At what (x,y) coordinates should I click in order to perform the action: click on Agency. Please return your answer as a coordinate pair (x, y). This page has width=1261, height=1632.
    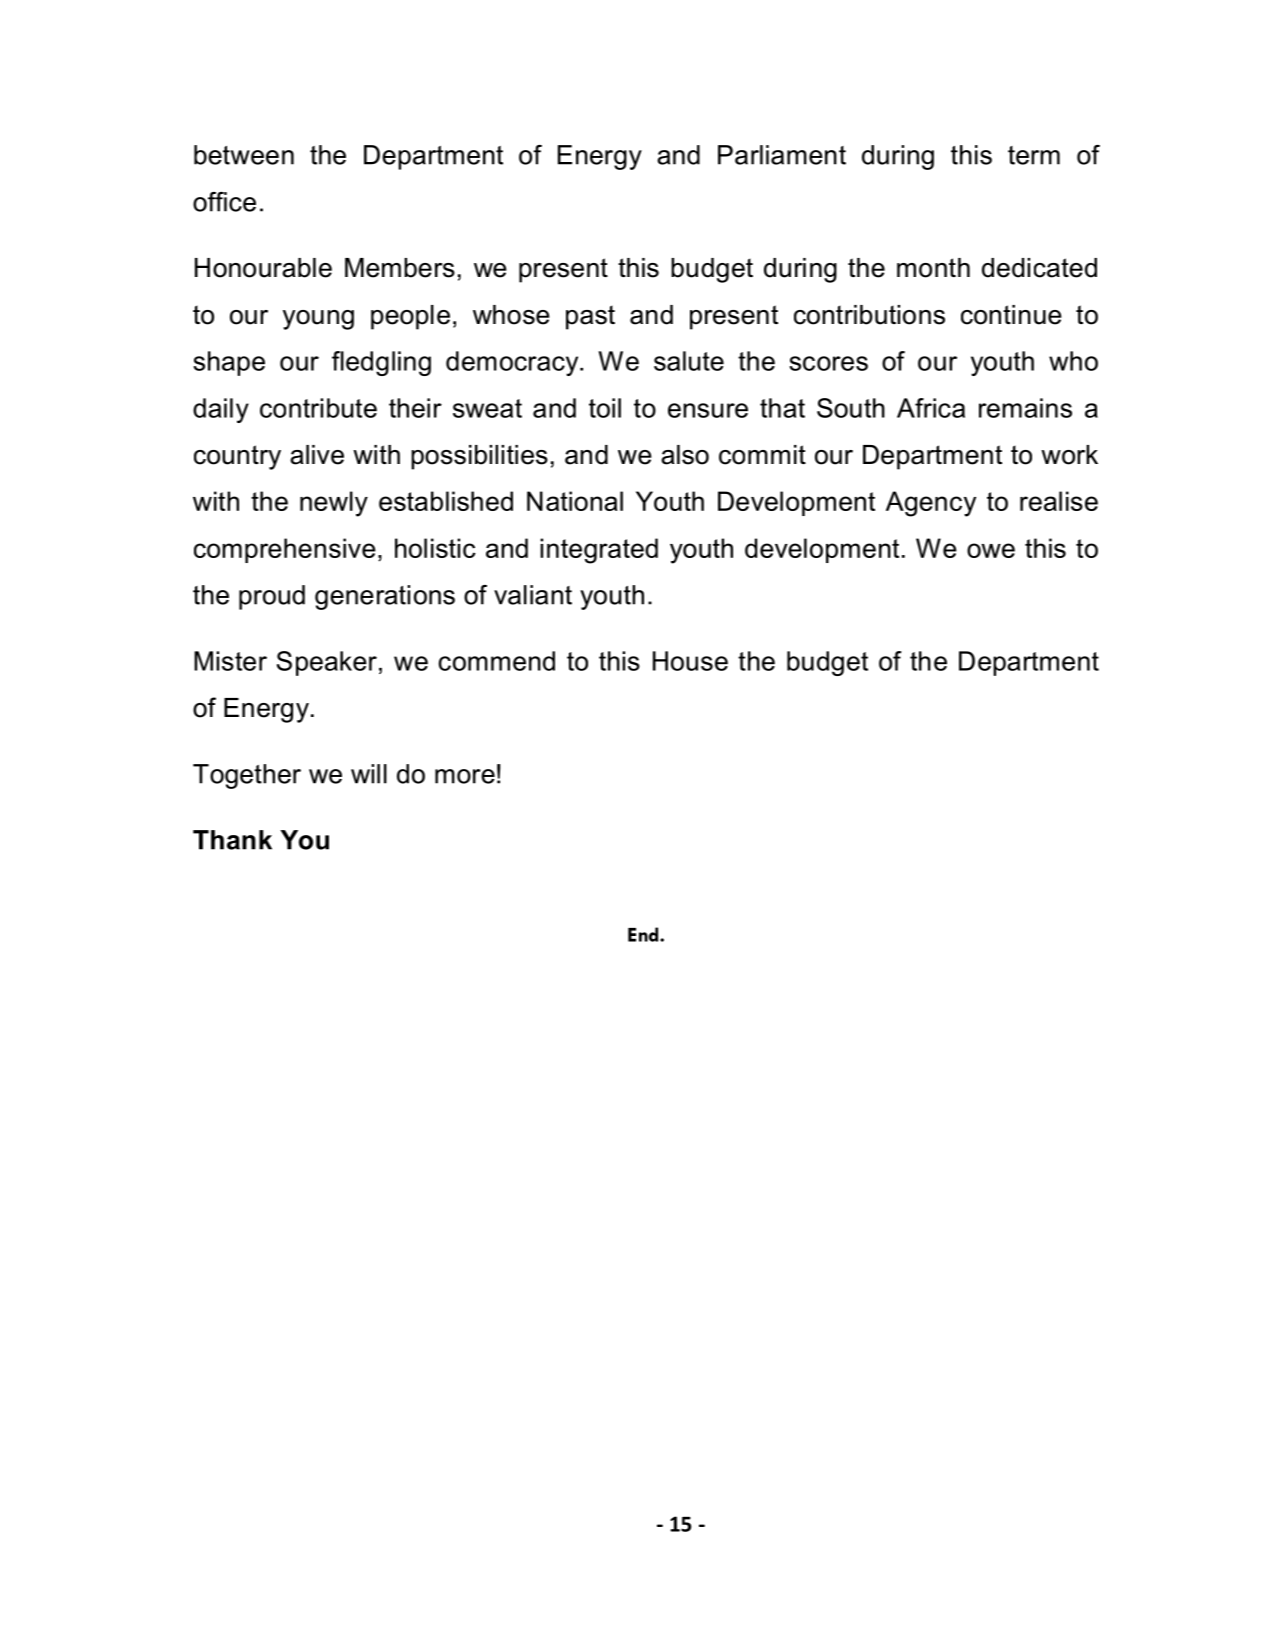
    Looking at the image, I should click on (931, 504).
